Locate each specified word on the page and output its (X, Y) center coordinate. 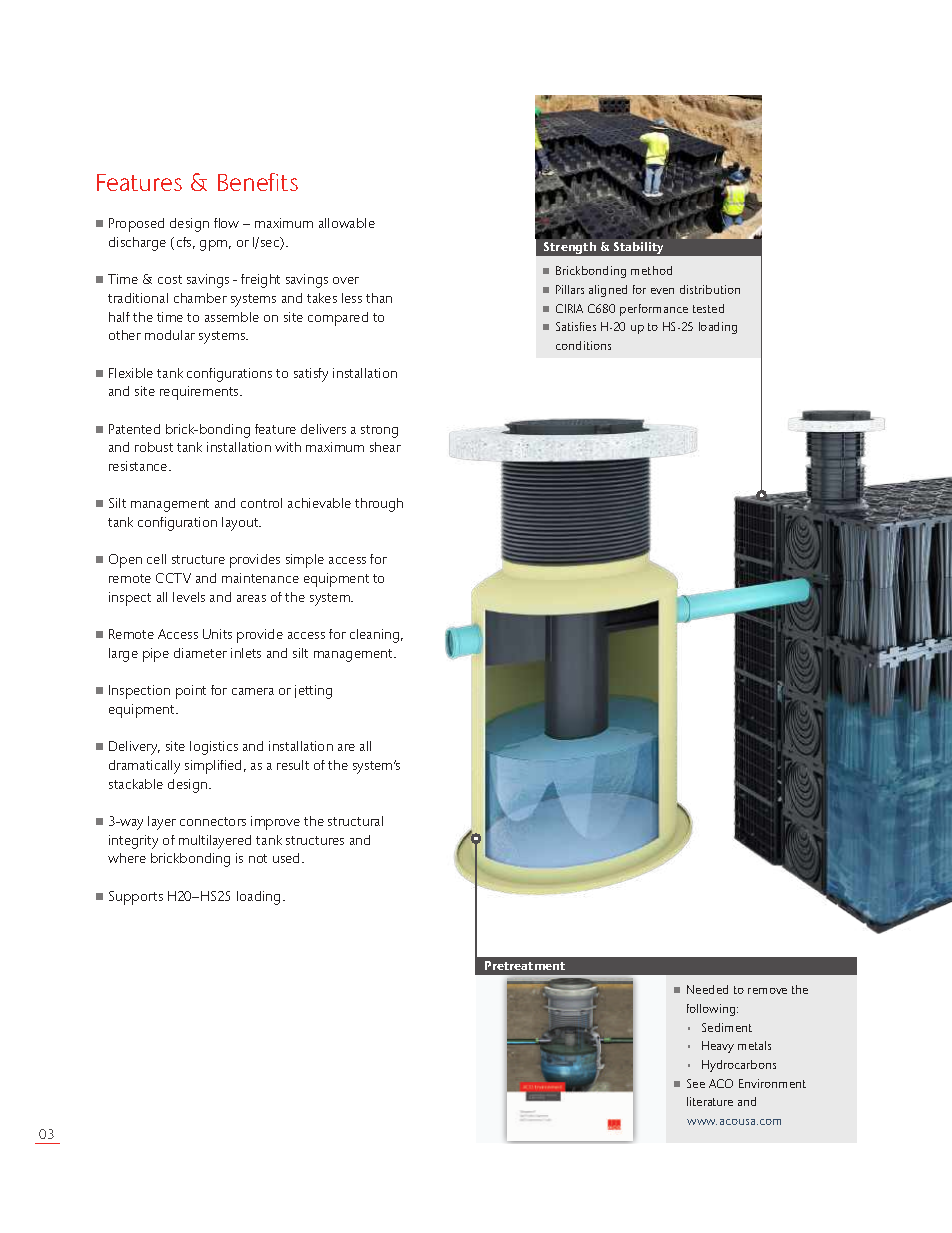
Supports (136, 898)
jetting (313, 692)
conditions (583, 345)
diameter (200, 653)
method (651, 270)
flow (226, 223)
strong (379, 431)
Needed (707, 989)
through (379, 505)
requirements (200, 393)
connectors (213, 821)
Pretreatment (525, 965)
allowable (347, 223)
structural (355, 821)
